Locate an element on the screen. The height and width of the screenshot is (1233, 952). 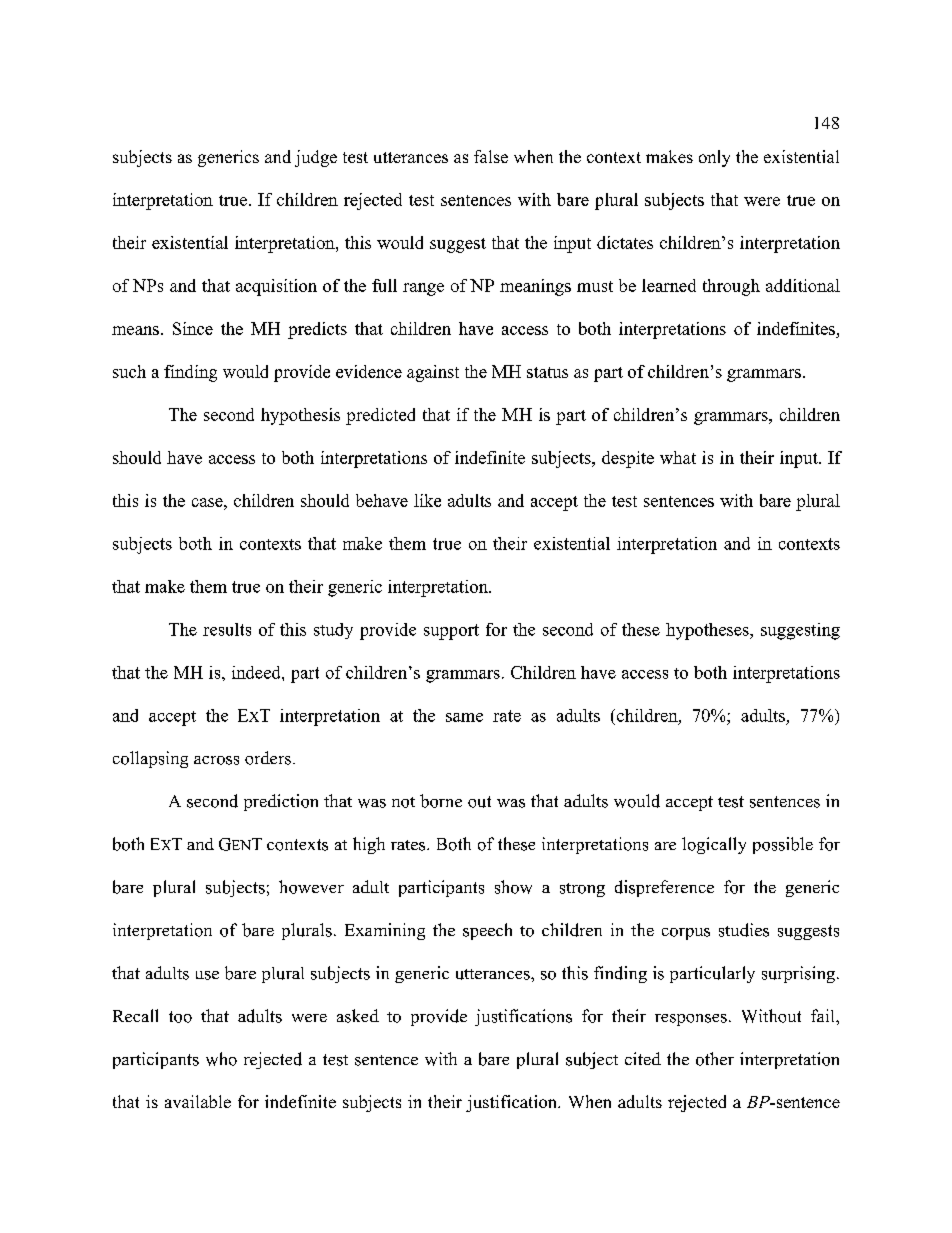
across is located at coordinates (216, 760).
